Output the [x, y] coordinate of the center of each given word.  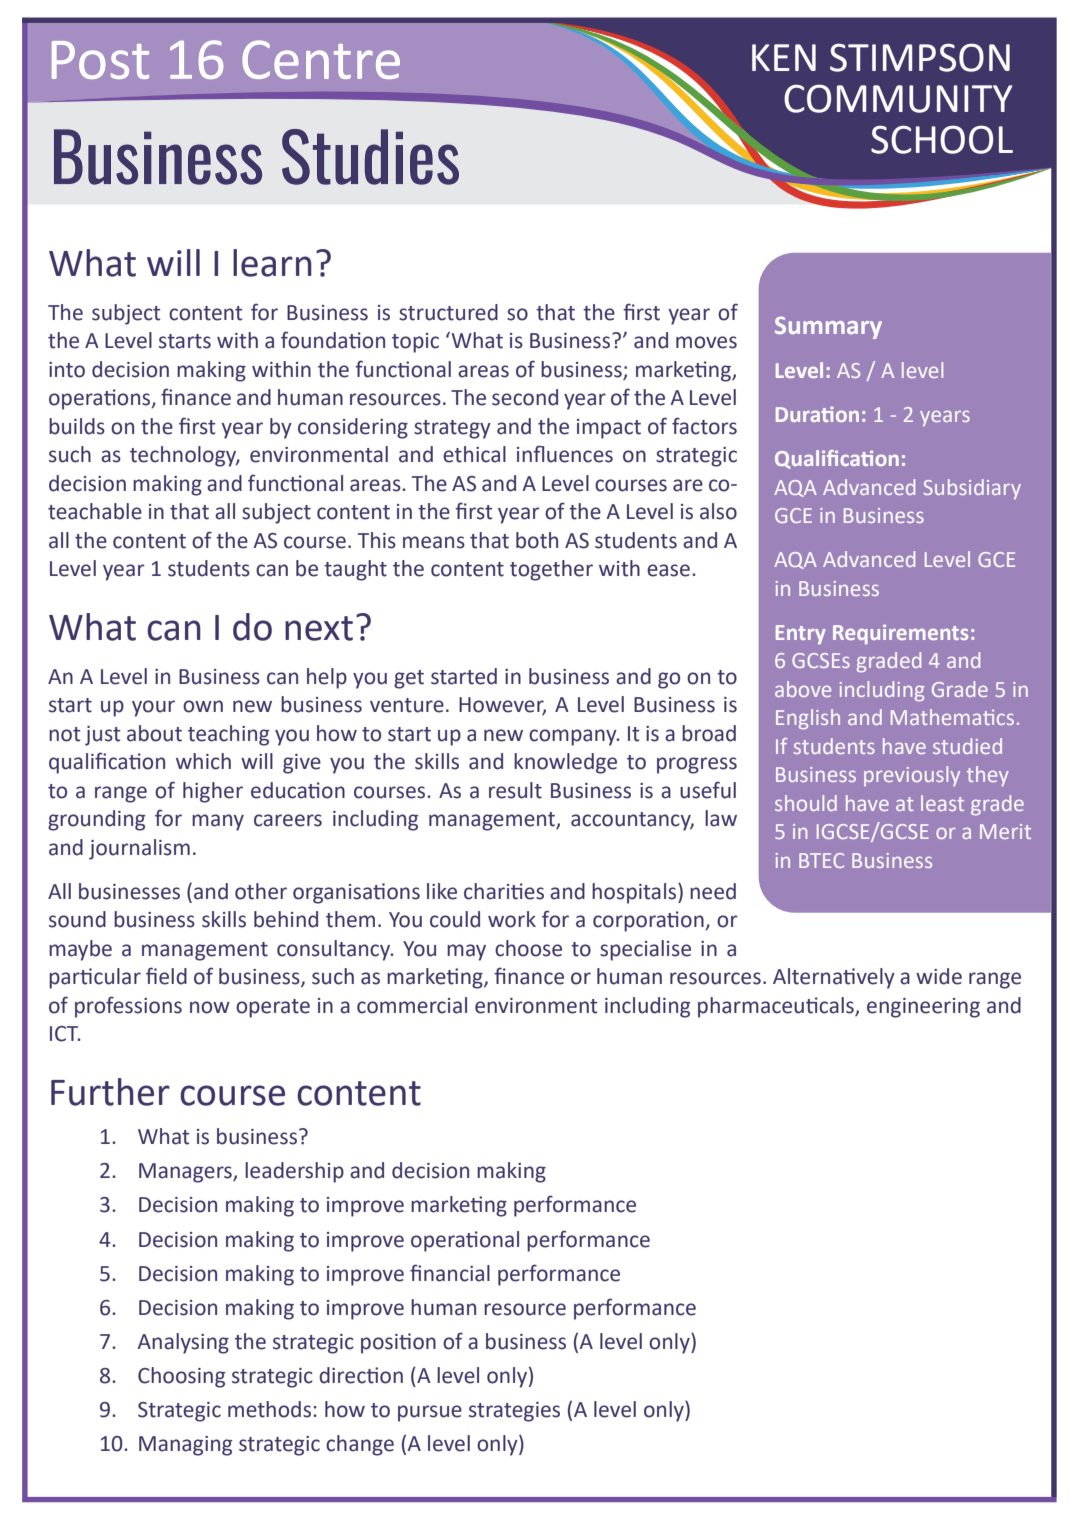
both [537, 540]
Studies [370, 157]
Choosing [181, 1377]
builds [77, 426]
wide [939, 976]
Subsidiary [972, 489]
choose [528, 948]
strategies [514, 1412]
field [166, 976]
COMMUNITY [898, 98]
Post [100, 60]
